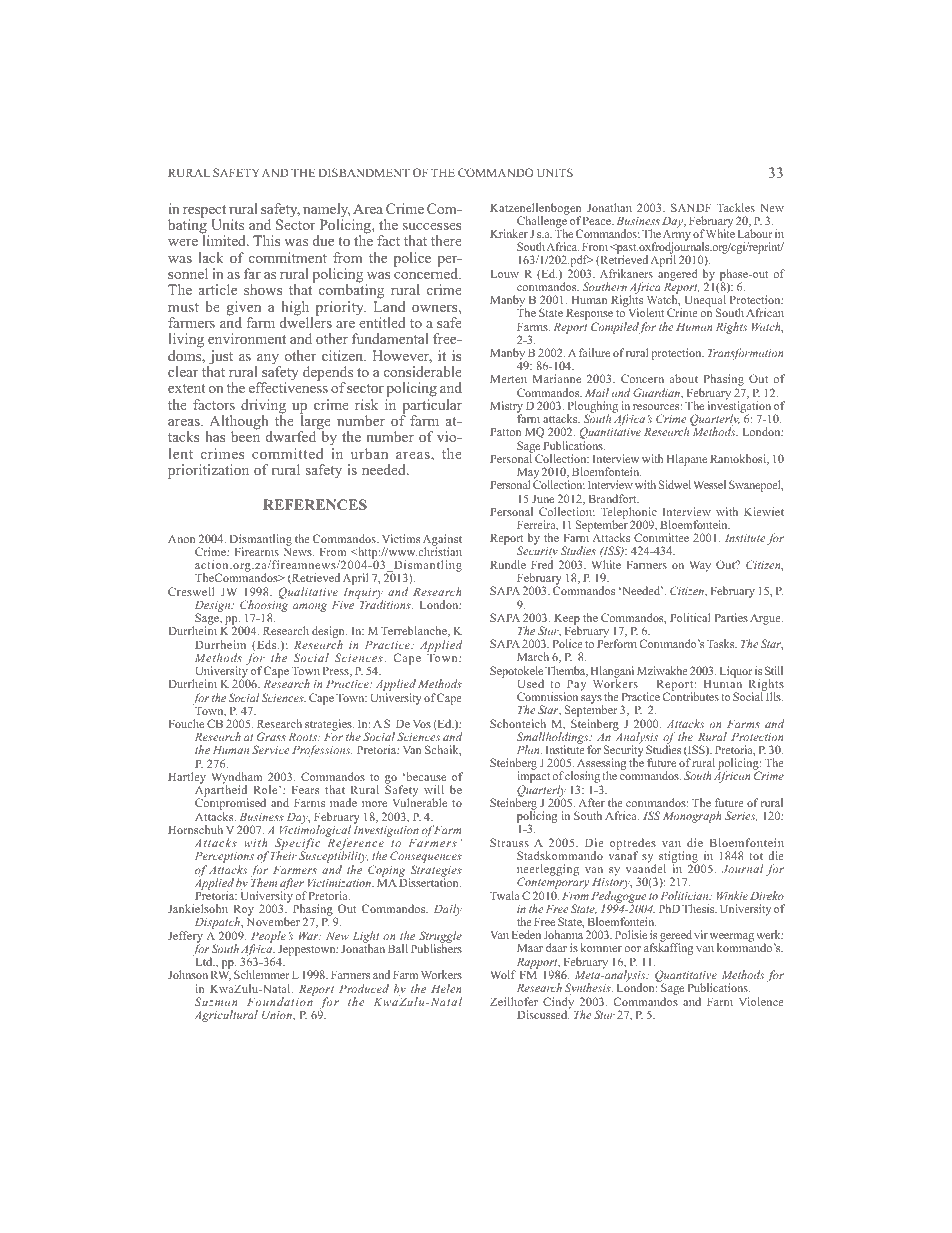 The width and height of the screenshot is (952, 1233). What do you see at coordinates (239, 423) in the screenshot?
I see `Although` at bounding box center [239, 423].
